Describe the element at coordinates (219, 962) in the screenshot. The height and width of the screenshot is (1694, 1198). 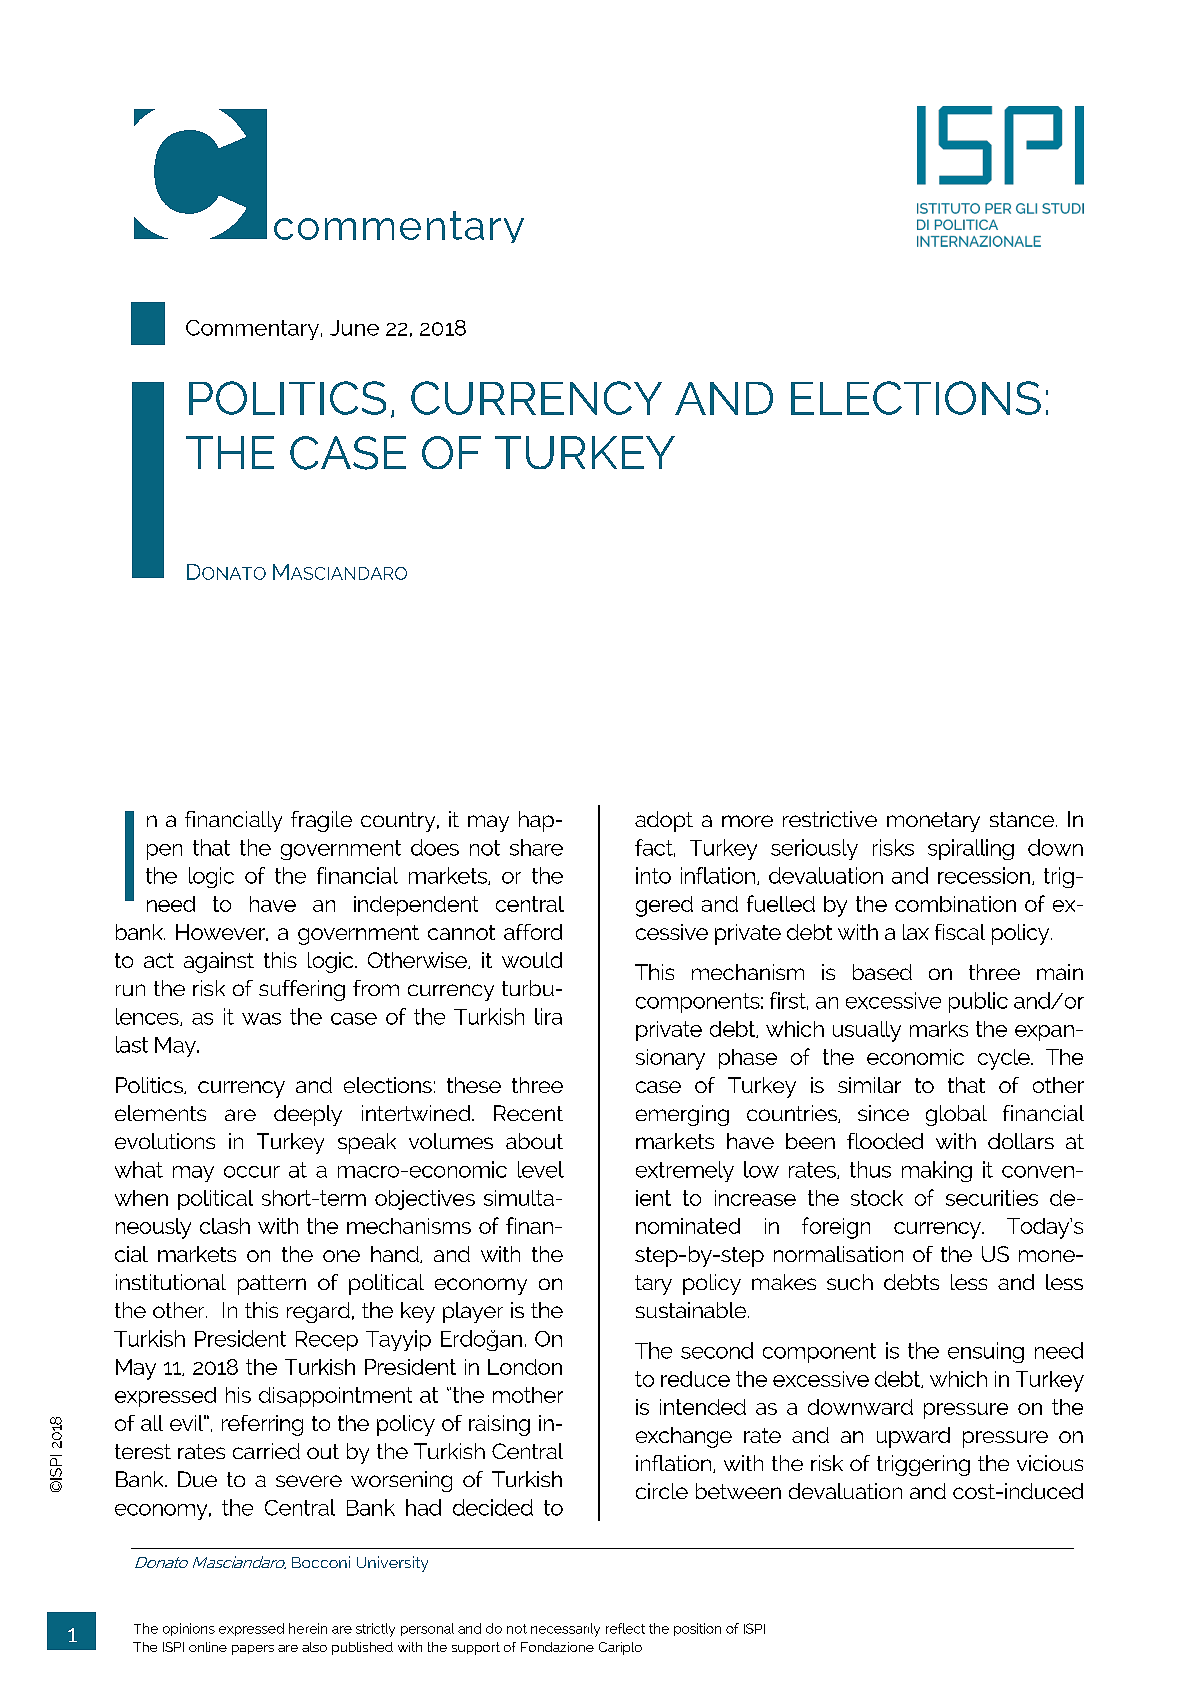
I see `against` at that location.
